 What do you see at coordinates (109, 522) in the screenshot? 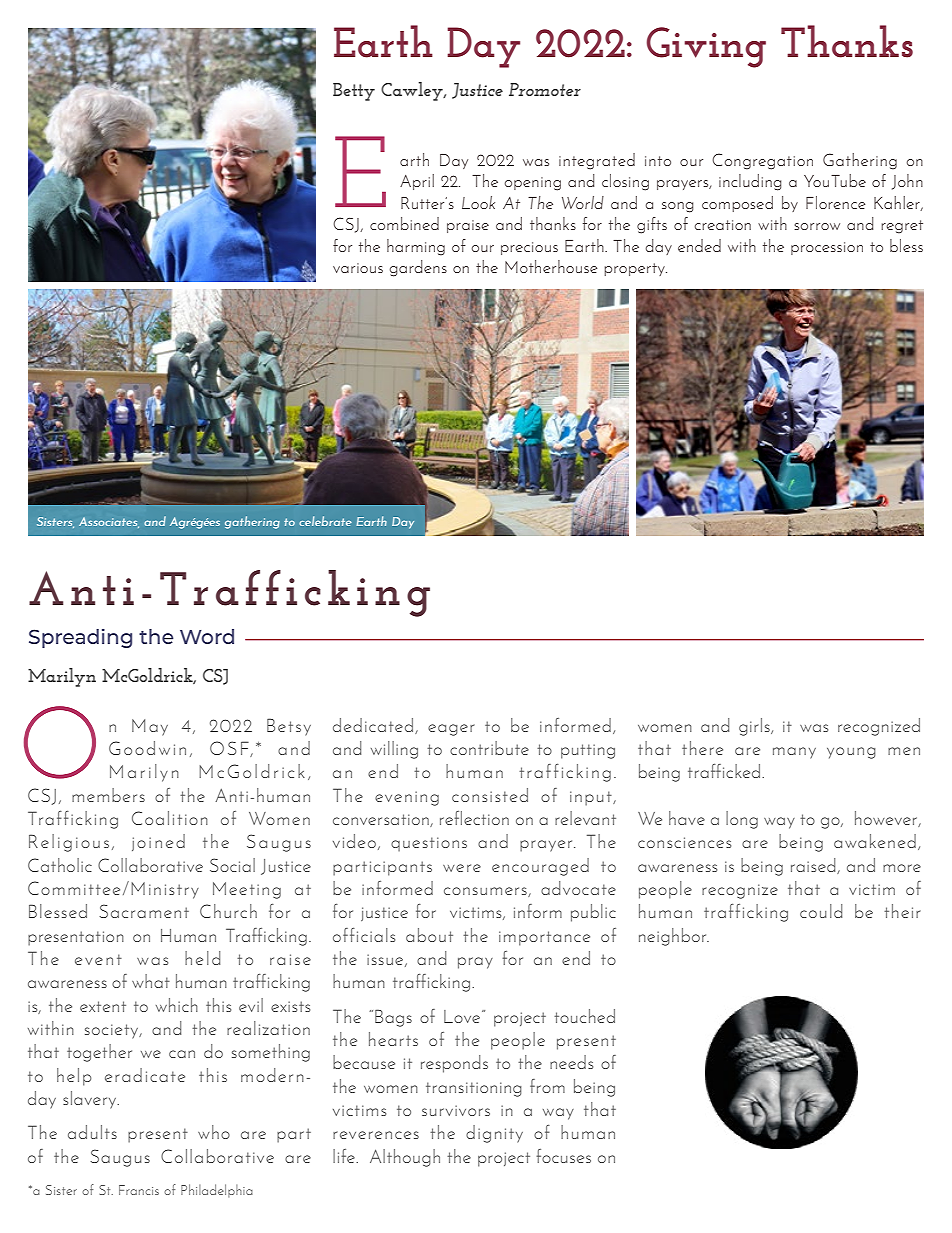
I see `Associates` at bounding box center [109, 522].
